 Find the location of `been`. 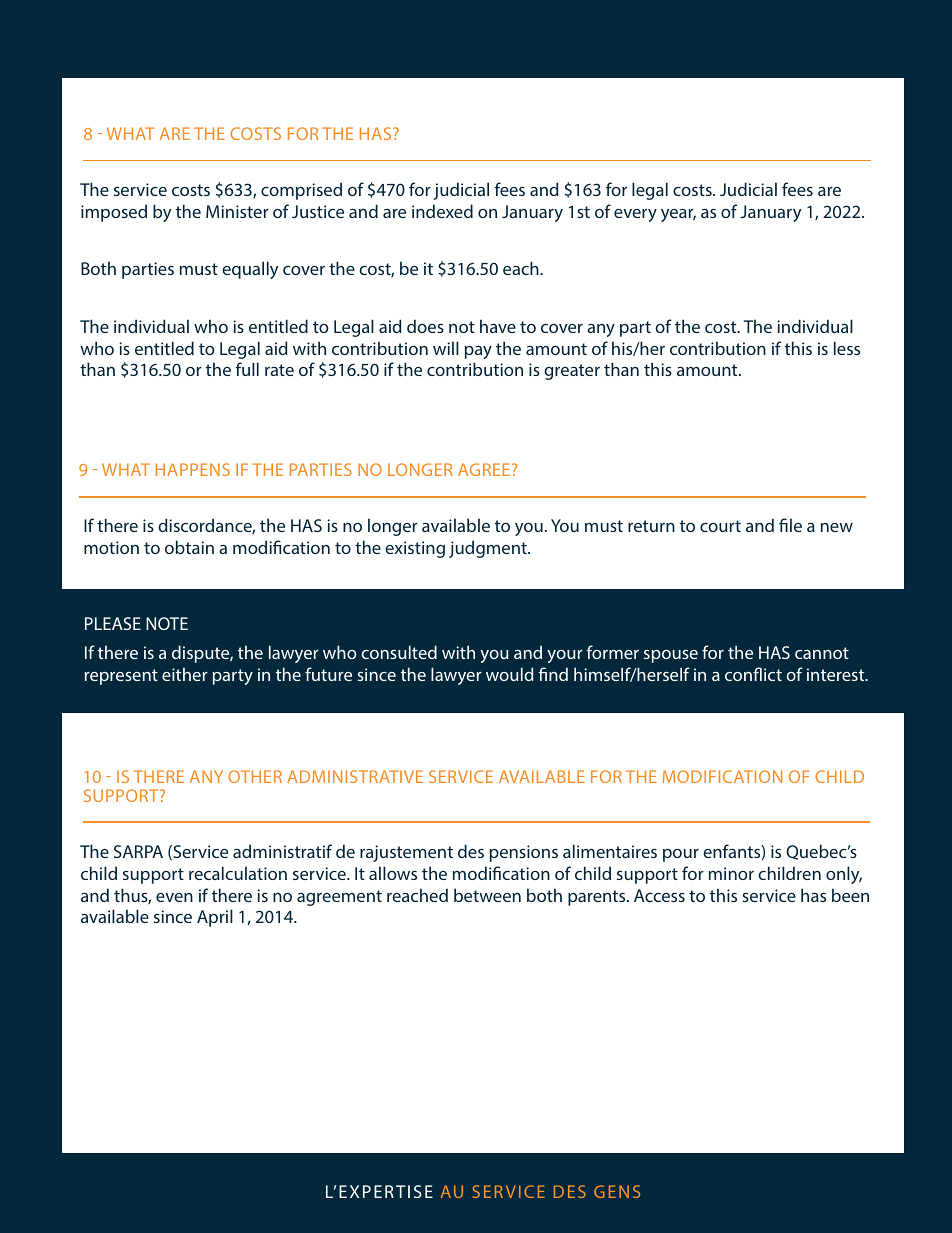

been is located at coordinates (850, 895).
